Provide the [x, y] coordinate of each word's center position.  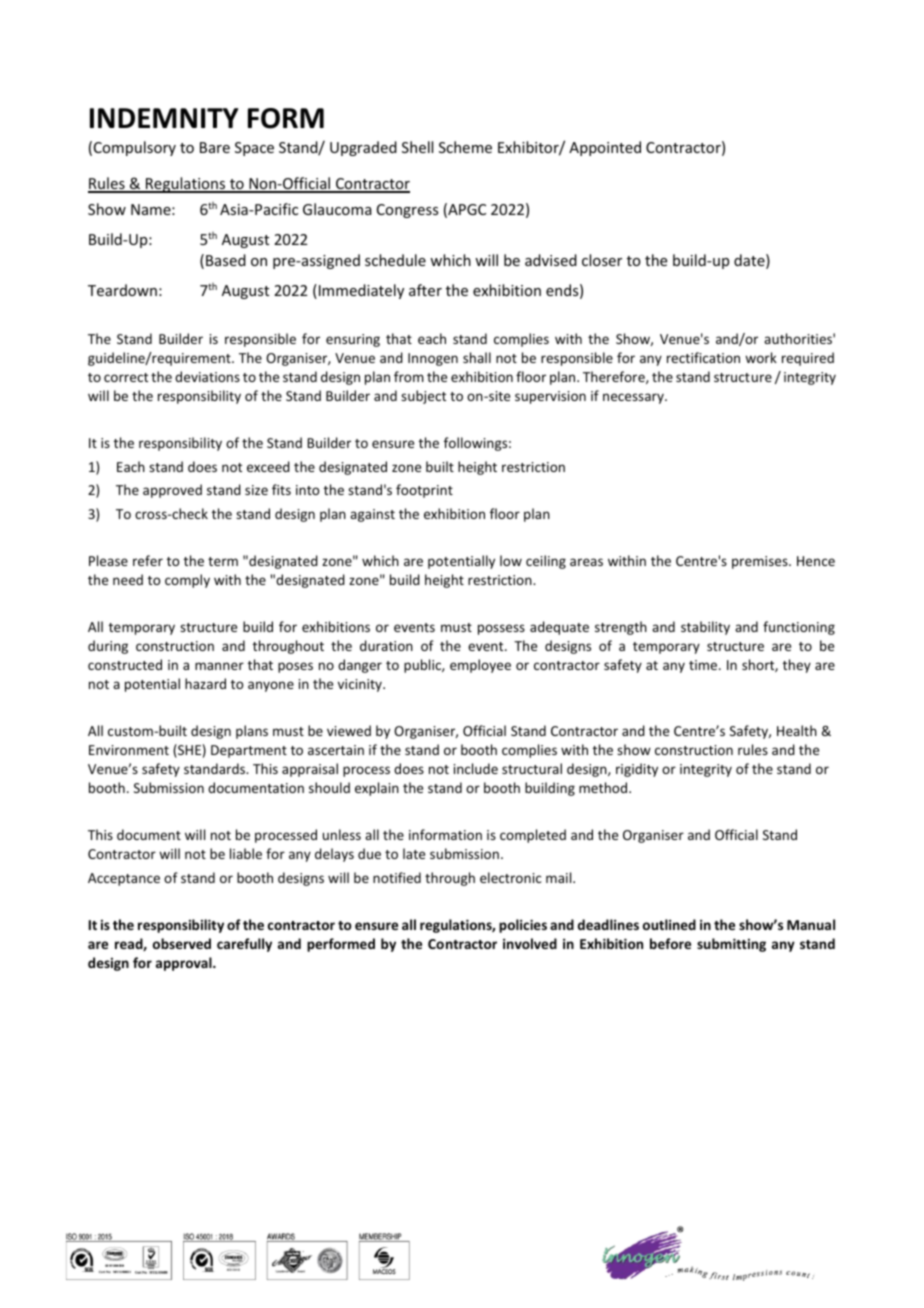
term [223, 561]
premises [761, 562]
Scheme [465, 147]
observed [182, 943]
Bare [215, 147]
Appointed [605, 148]
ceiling [546, 562]
